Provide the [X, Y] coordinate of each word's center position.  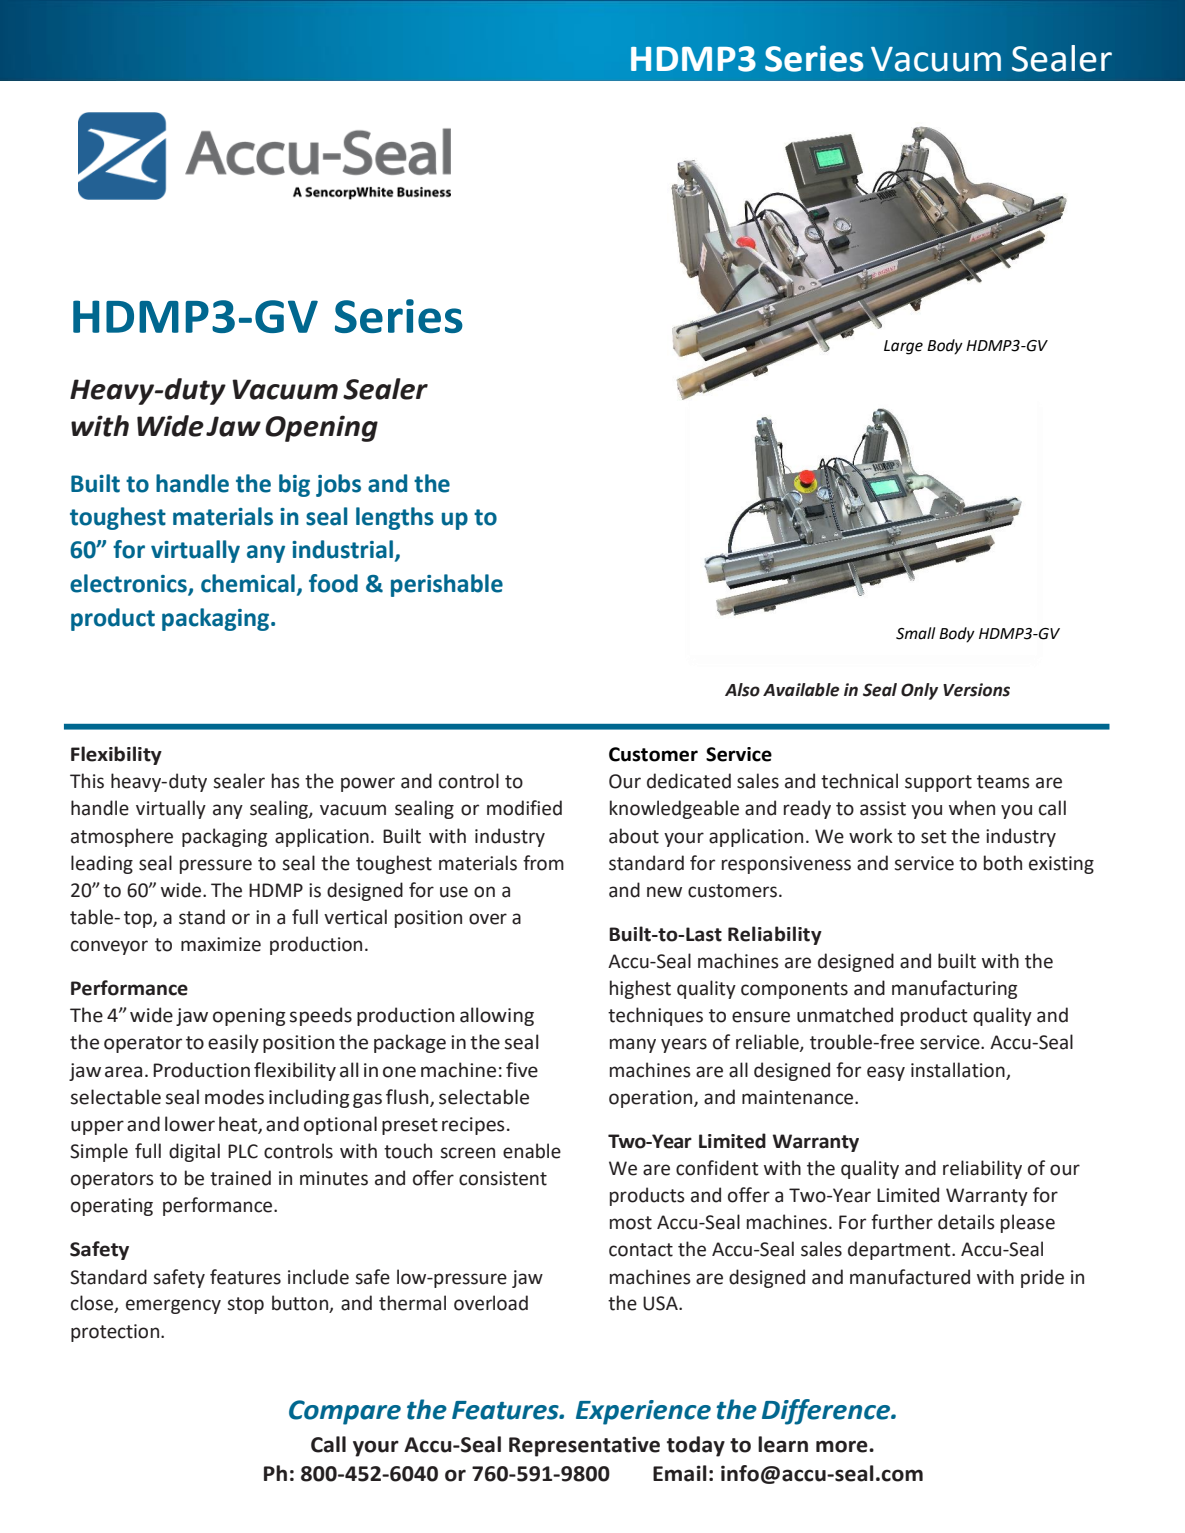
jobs [338, 485]
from [543, 863]
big [294, 485]
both [1003, 863]
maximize [221, 944]
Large [903, 347]
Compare [345, 1412]
